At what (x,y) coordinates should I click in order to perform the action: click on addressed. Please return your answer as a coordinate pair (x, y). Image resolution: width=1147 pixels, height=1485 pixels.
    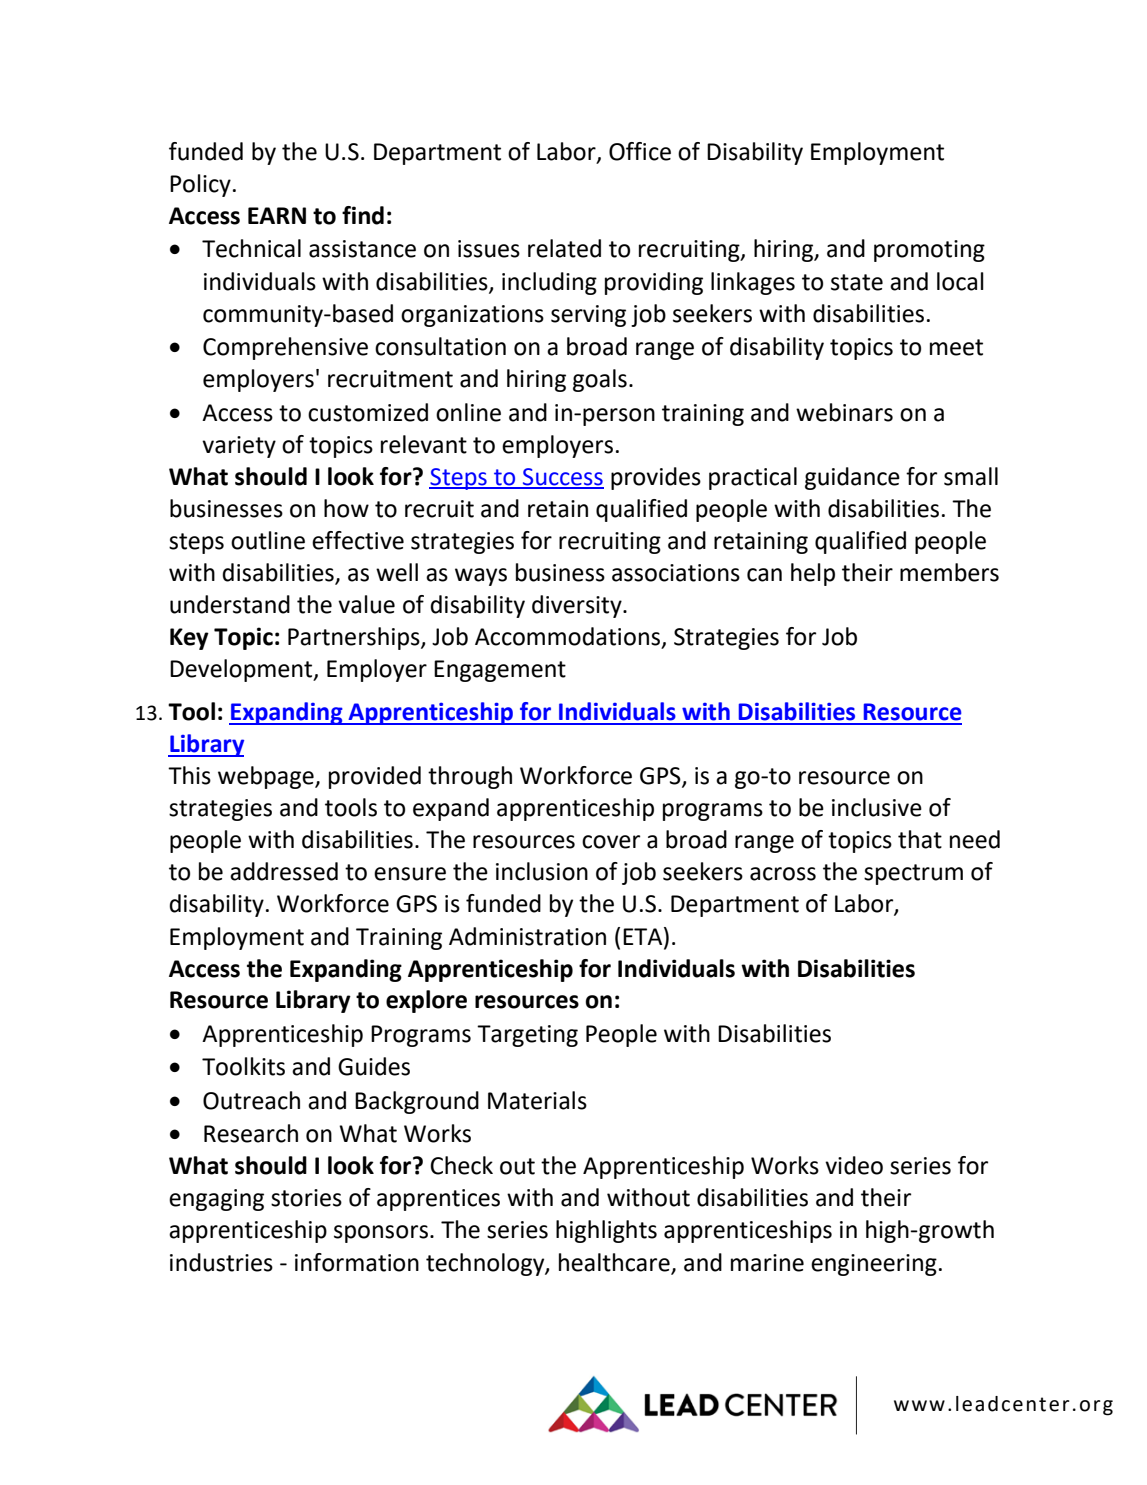
    Looking at the image, I should click on (284, 871).
